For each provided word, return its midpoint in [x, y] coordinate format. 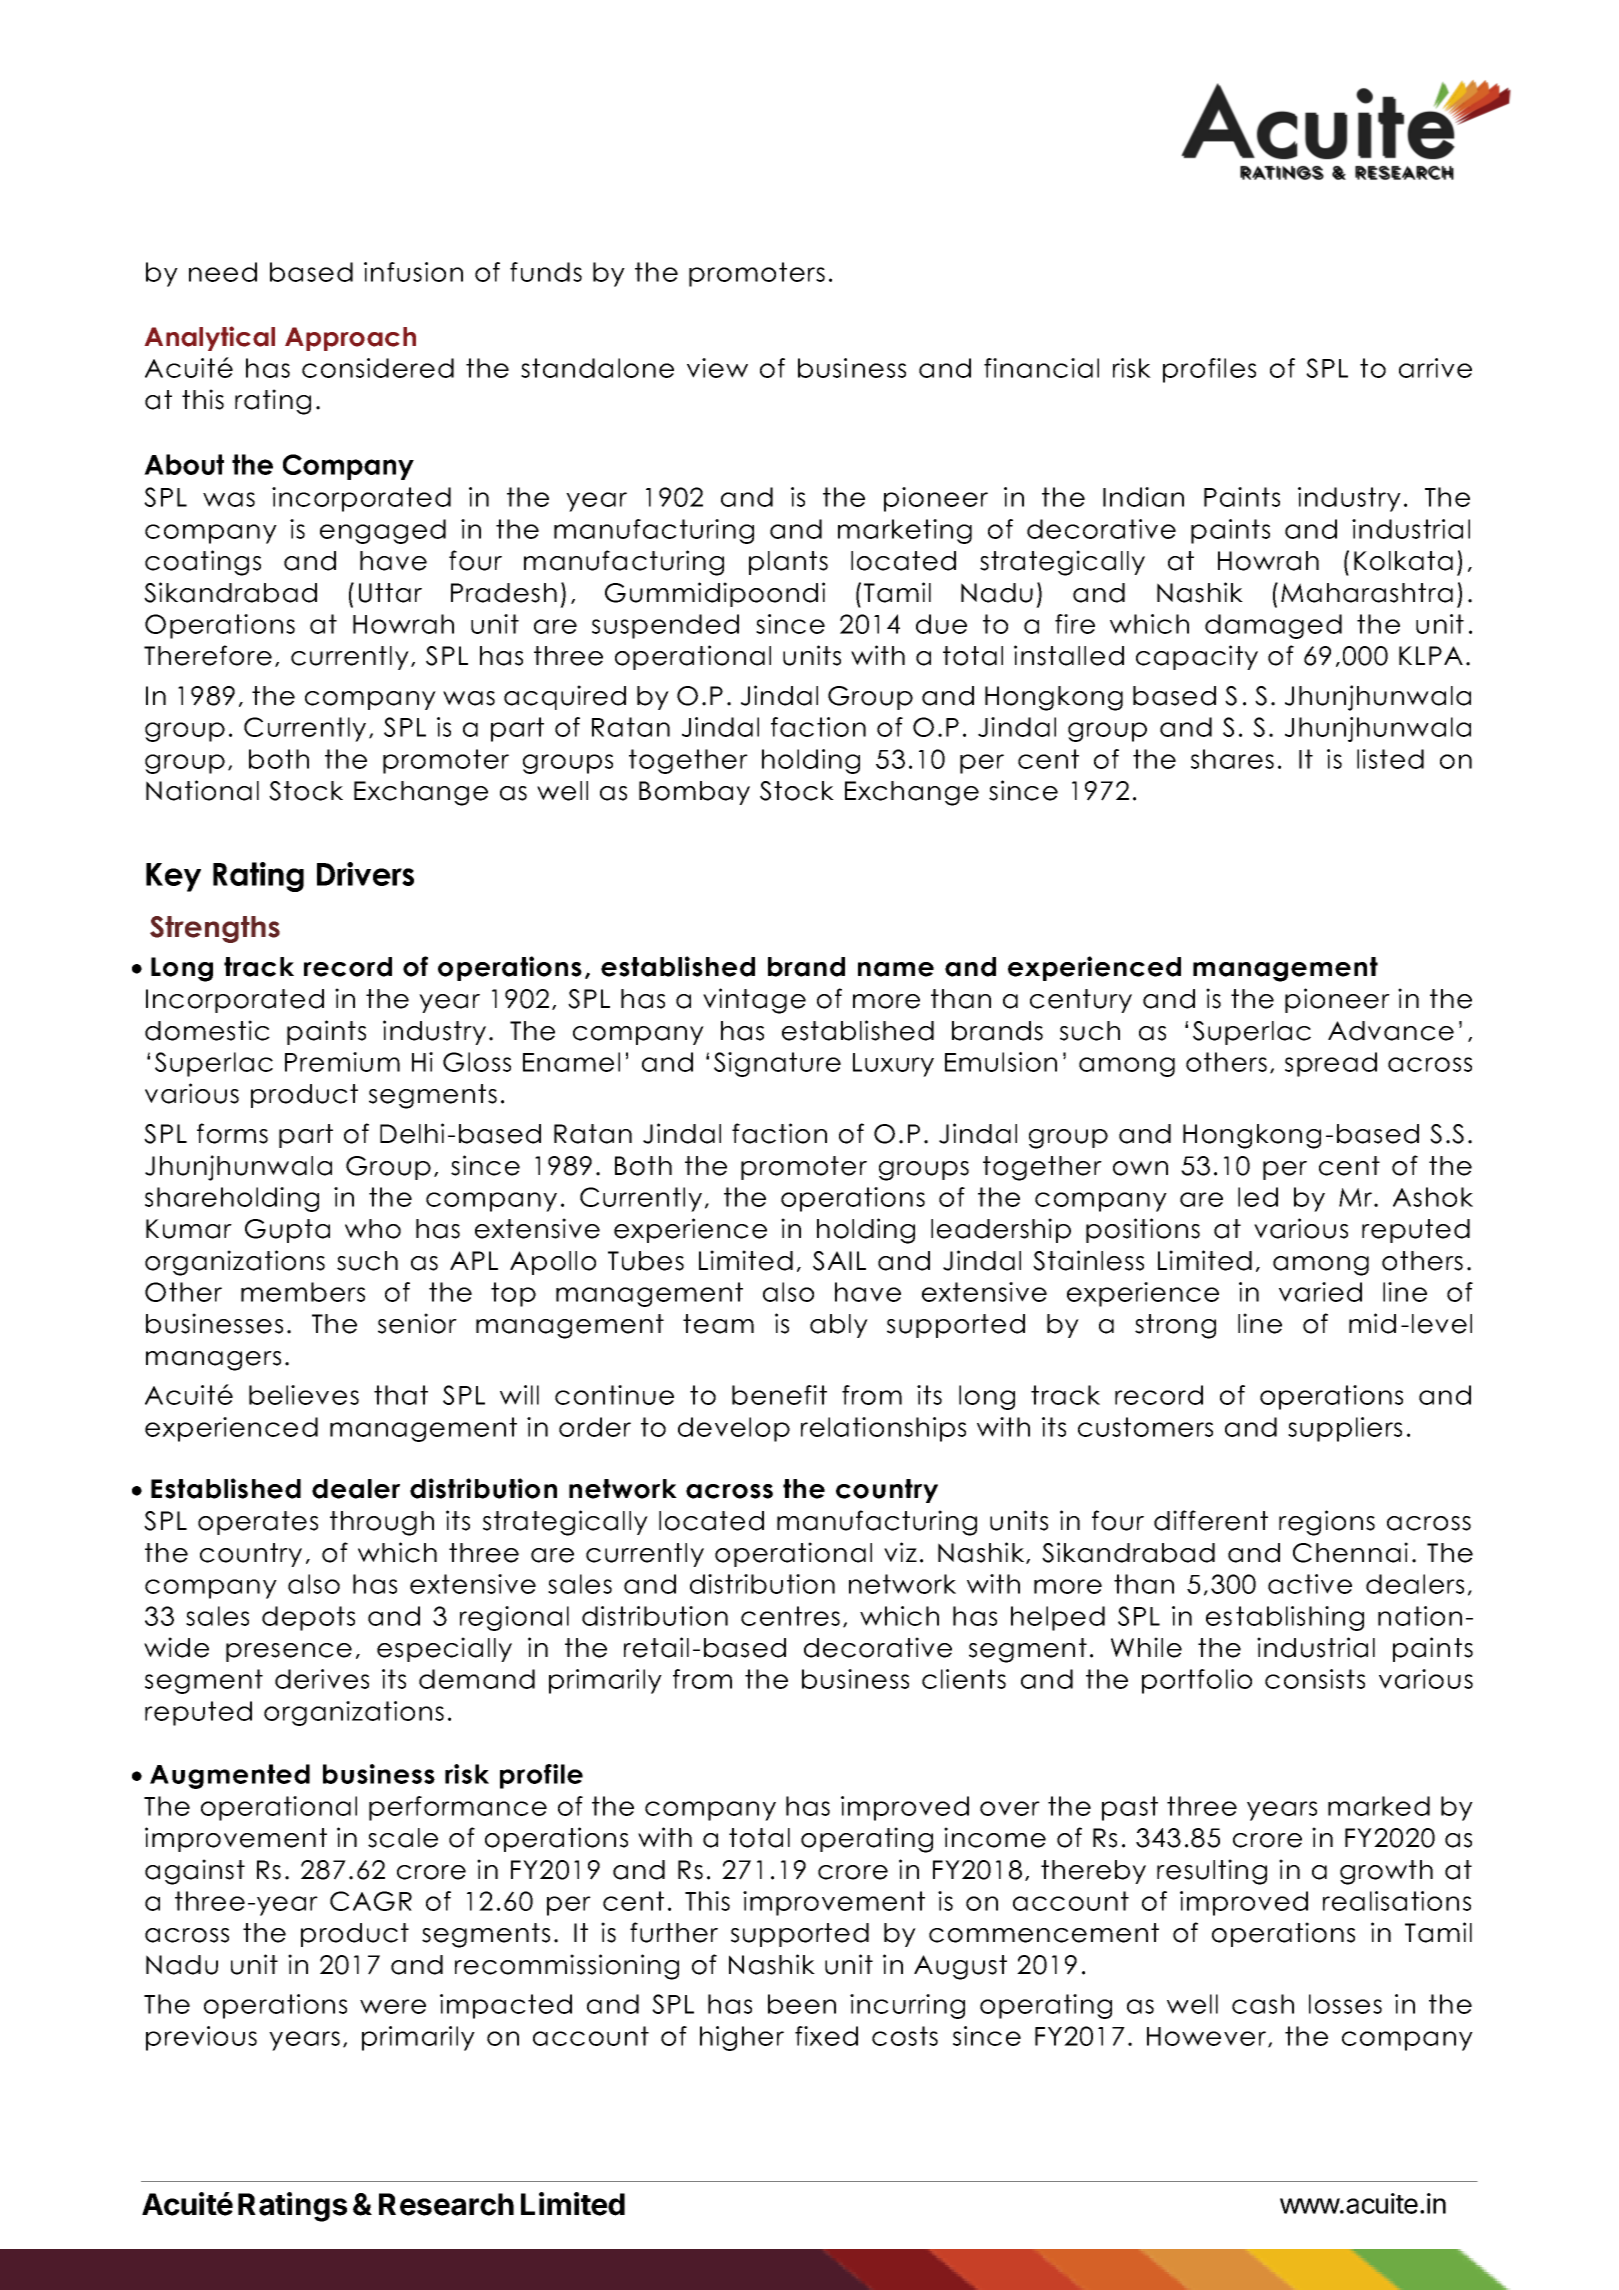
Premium [342, 1062]
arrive [1435, 368]
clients [964, 1679]
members [303, 1292]
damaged [1273, 626]
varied [1320, 1292]
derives [322, 1679]
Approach [350, 339]
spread [1331, 1064]
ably [839, 1326]
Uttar [390, 593]
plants [788, 563]
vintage [754, 1001]
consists [1315, 1679]
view [717, 368]
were [393, 2006]
